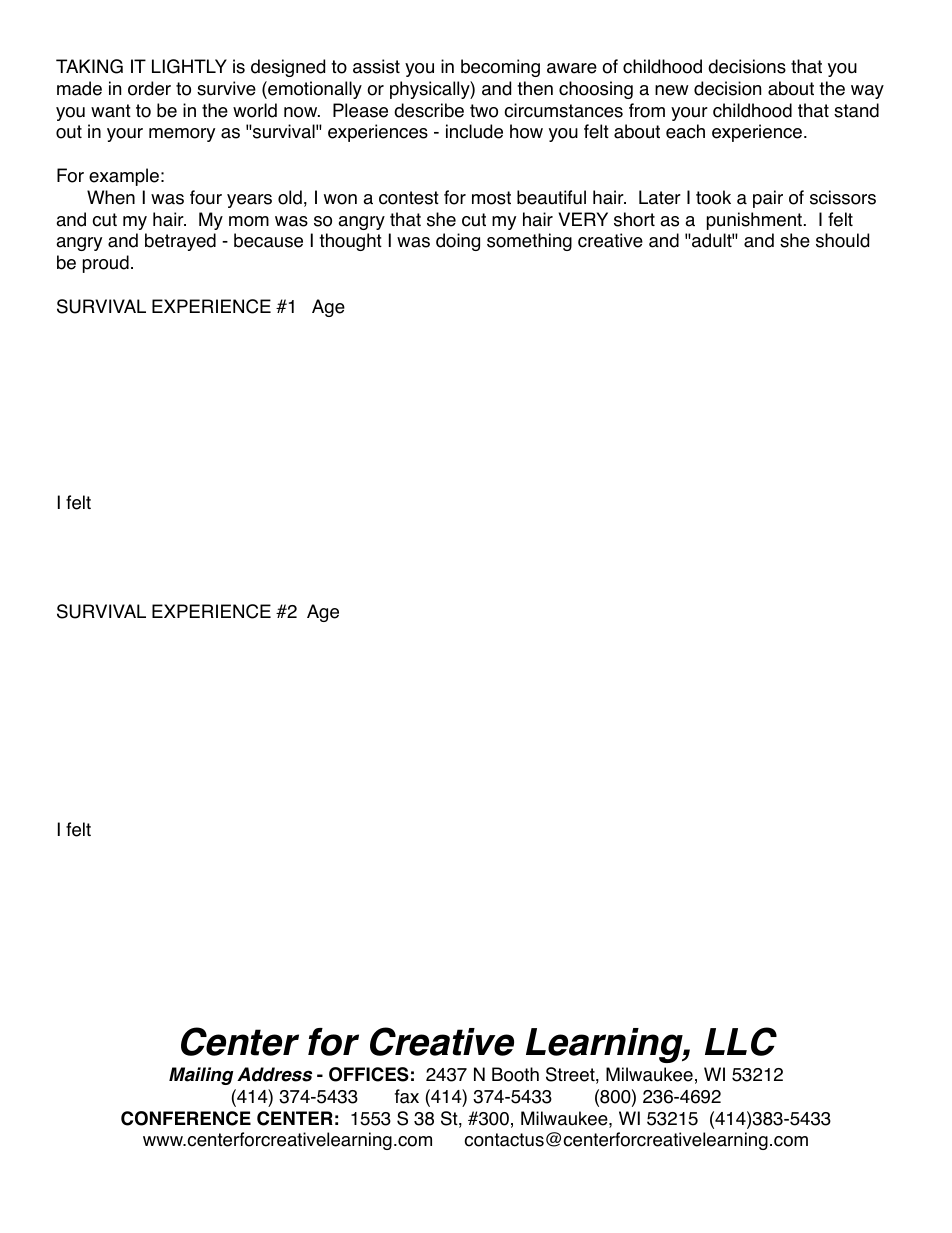 The width and height of the screenshot is (952, 1233). Describe the element at coordinates (754, 221) in the screenshot. I see `punishment` at that location.
